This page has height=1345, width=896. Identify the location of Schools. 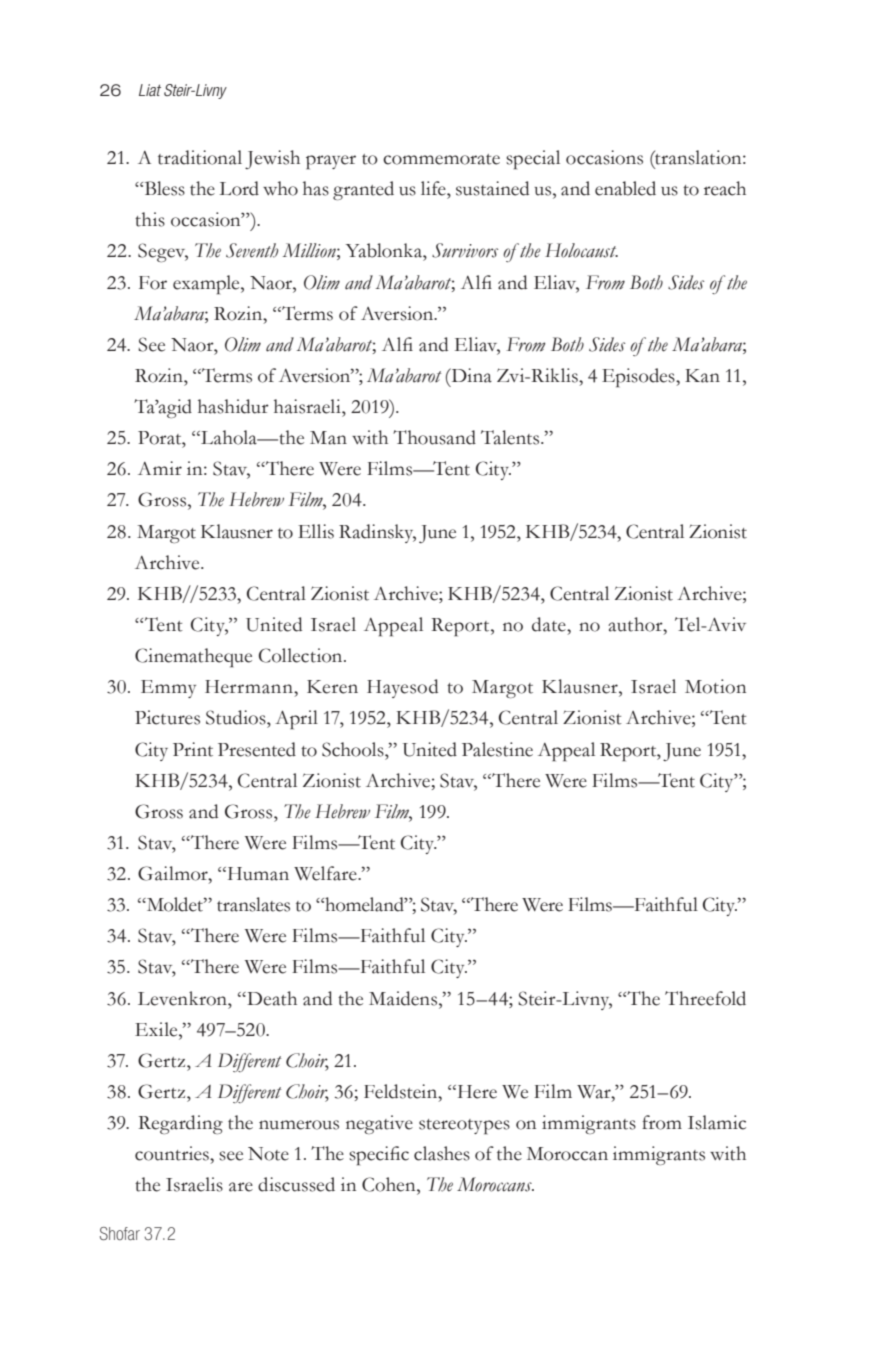
(354, 749).
